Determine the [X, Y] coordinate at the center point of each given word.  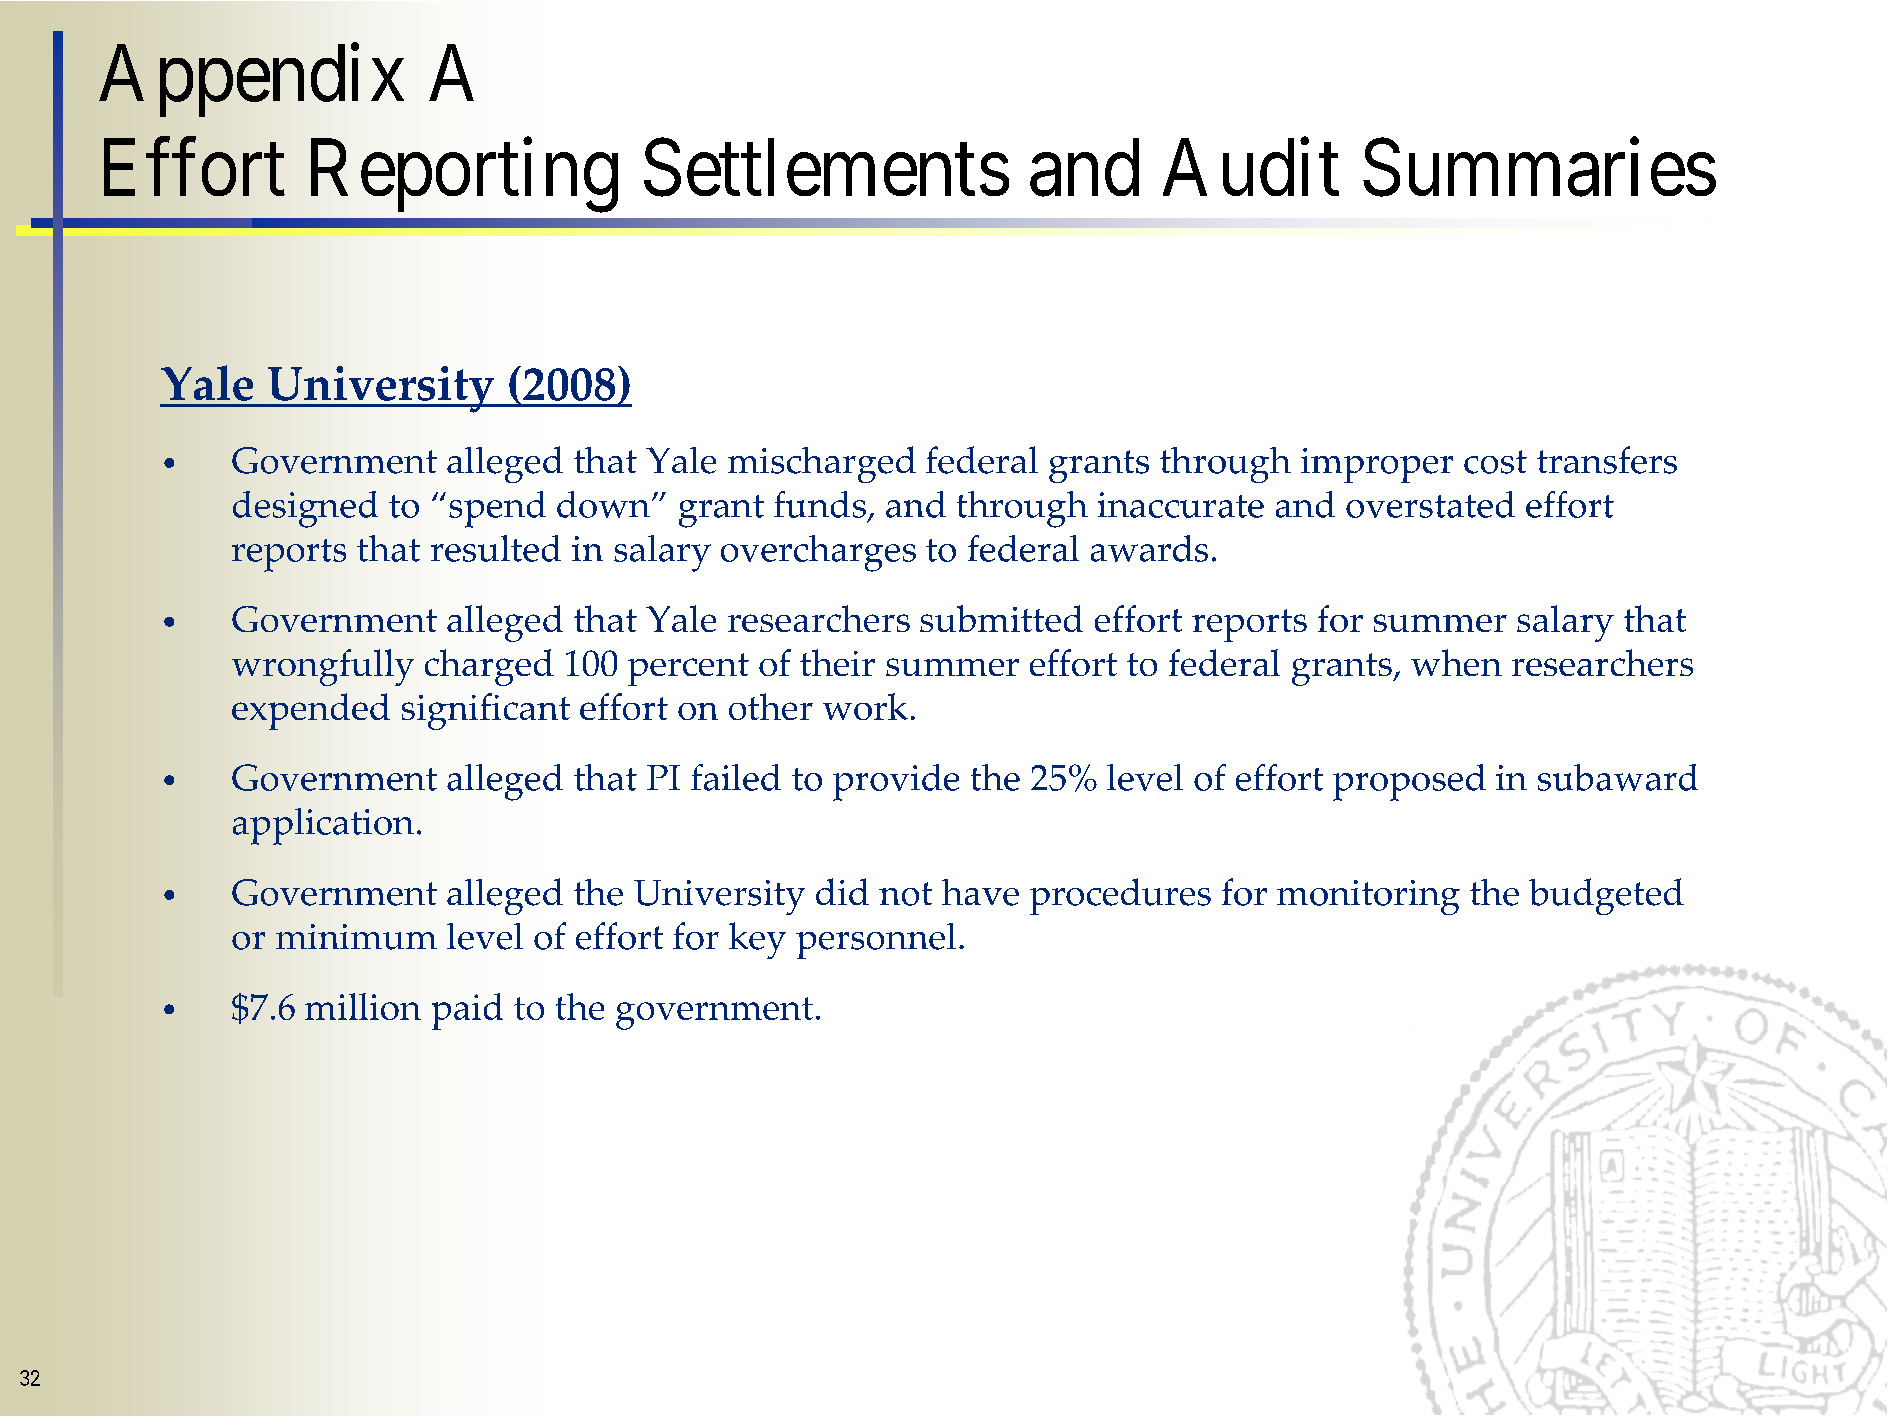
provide [896, 782]
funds [820, 504]
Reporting [464, 176]
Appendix [251, 81]
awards [1149, 548]
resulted [496, 548]
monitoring [1368, 897]
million [363, 1006]
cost [1495, 462]
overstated [1430, 504]
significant [486, 711]
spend [497, 509]
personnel [876, 941]
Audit [1251, 167]
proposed [1409, 782]
